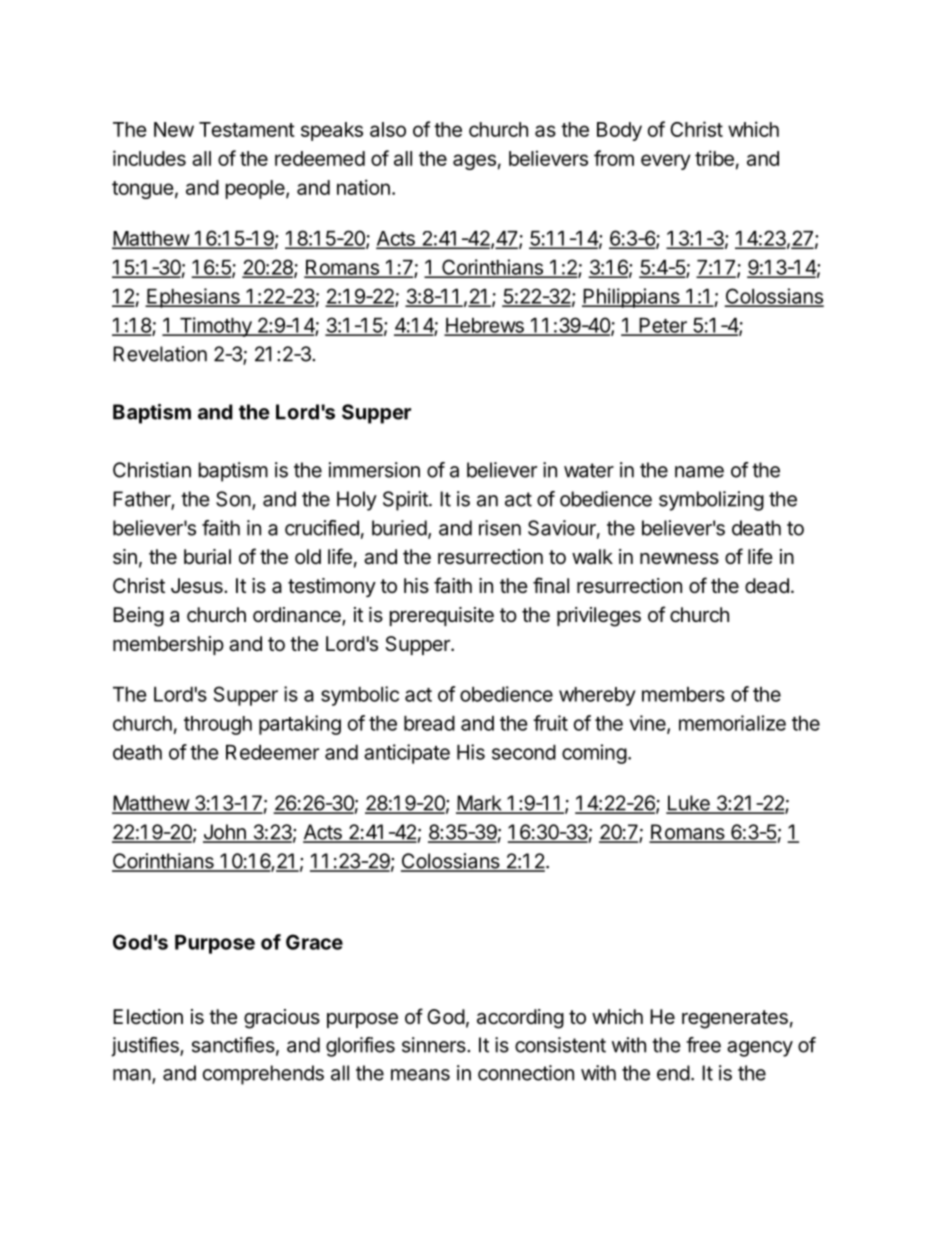 The height and width of the document is (1233, 952). I want to click on Testament, so click(247, 129).
